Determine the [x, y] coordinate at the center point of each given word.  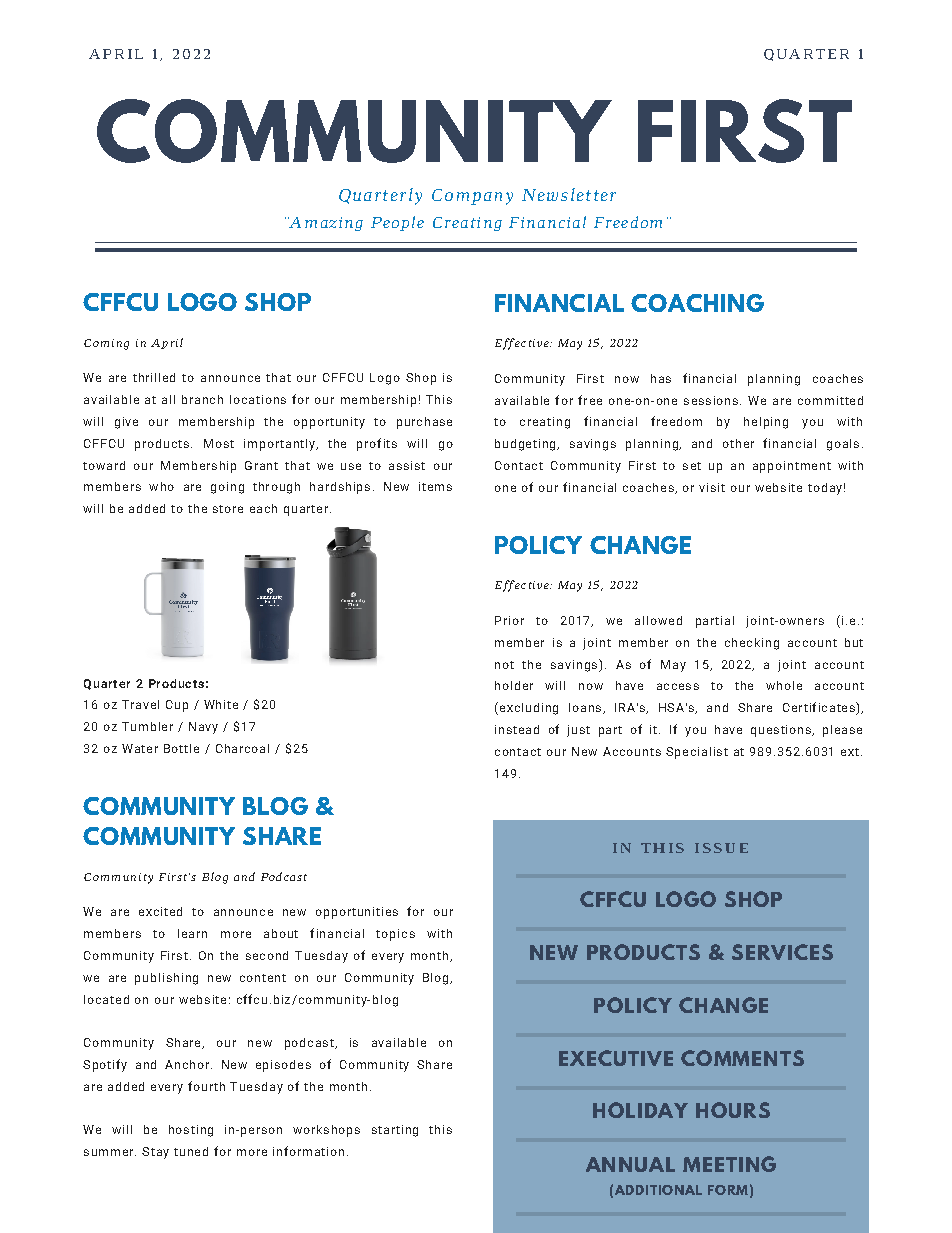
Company [472, 197]
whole [784, 685]
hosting [191, 1131]
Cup [177, 706]
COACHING [697, 303]
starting [395, 1131]
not [504, 665]
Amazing [325, 224]
